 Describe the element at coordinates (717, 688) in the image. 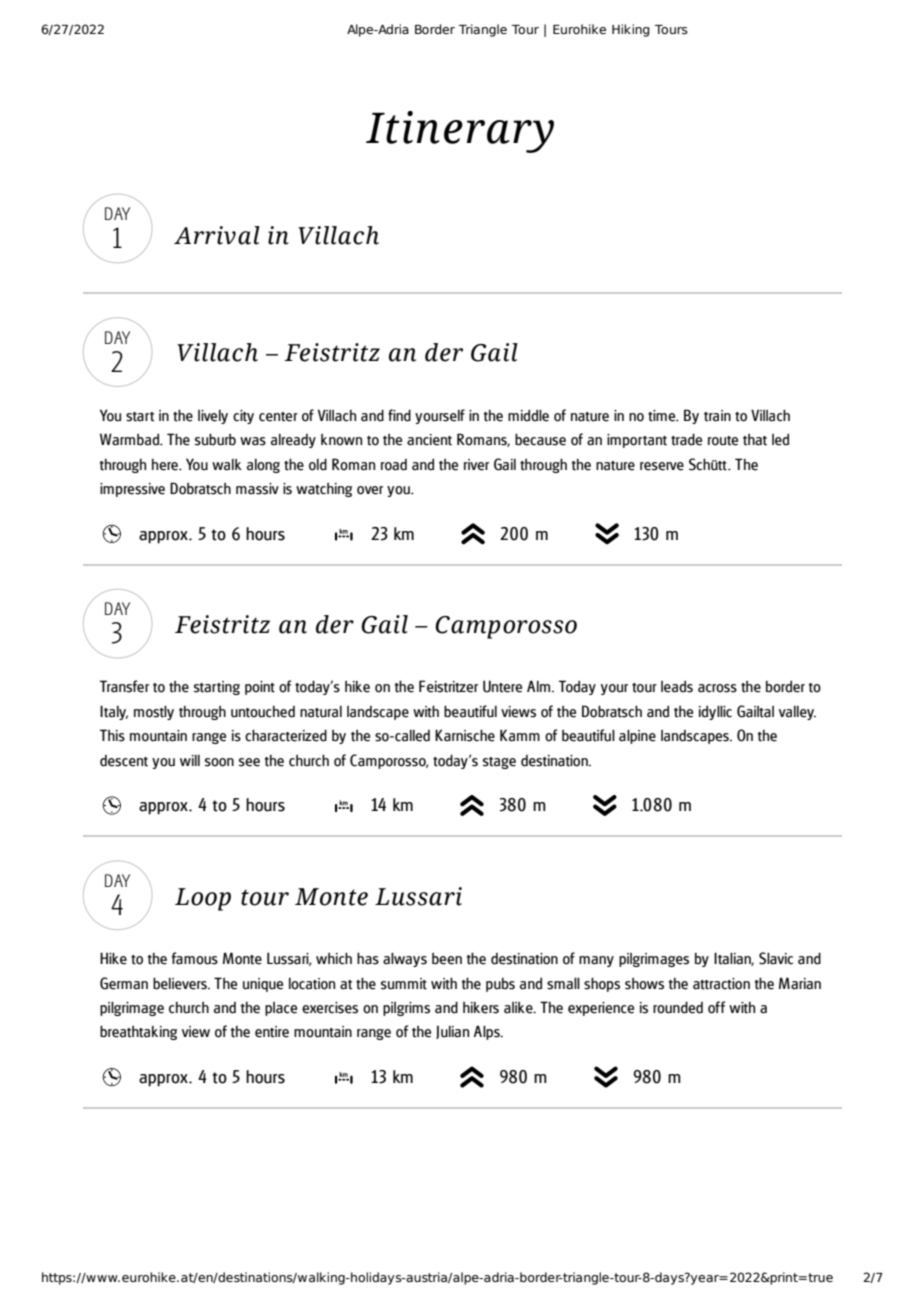

I see `across` at that location.
